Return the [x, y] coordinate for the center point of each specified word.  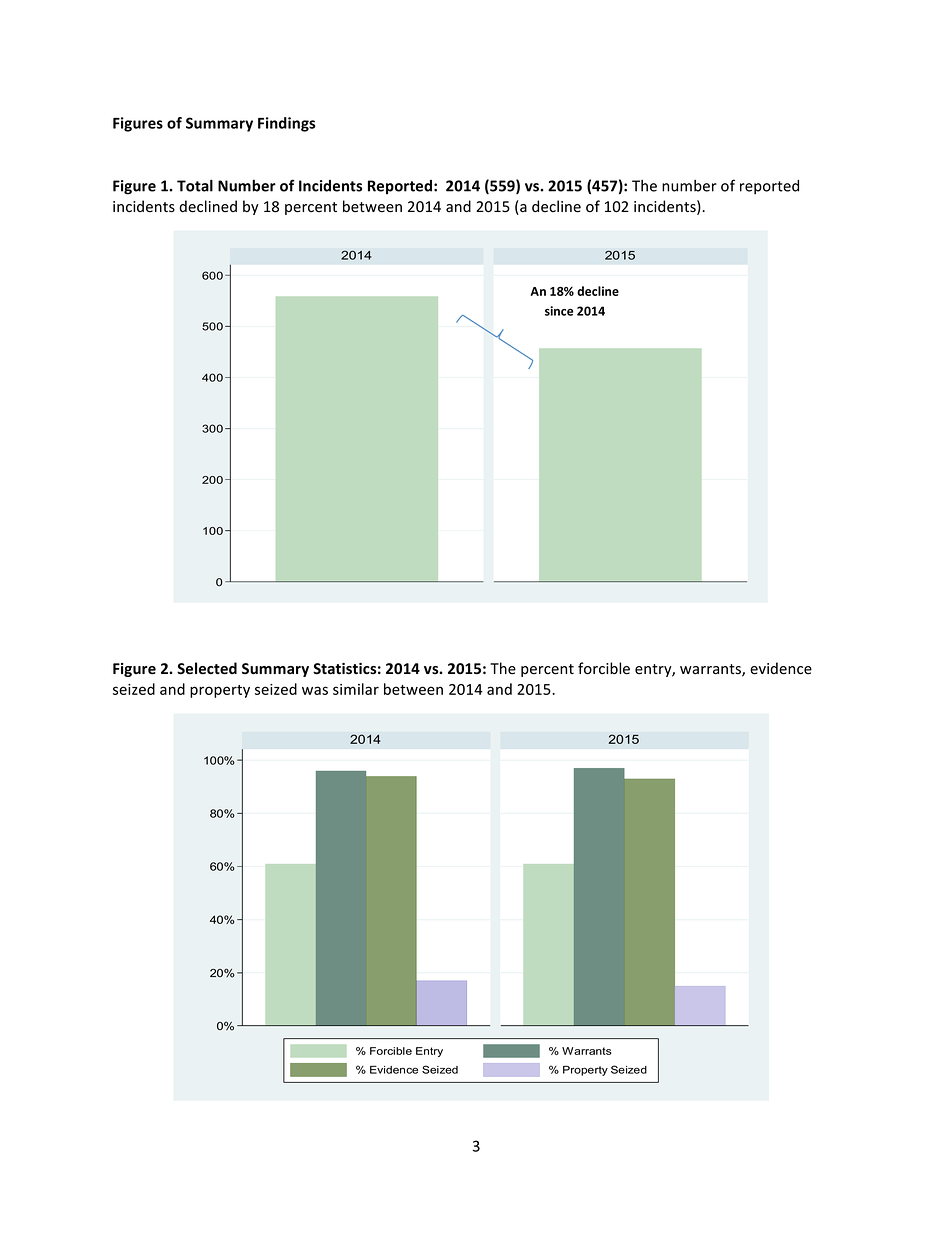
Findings [286, 124]
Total [195, 185]
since [559, 311]
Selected [207, 668]
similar [356, 689]
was [315, 690]
